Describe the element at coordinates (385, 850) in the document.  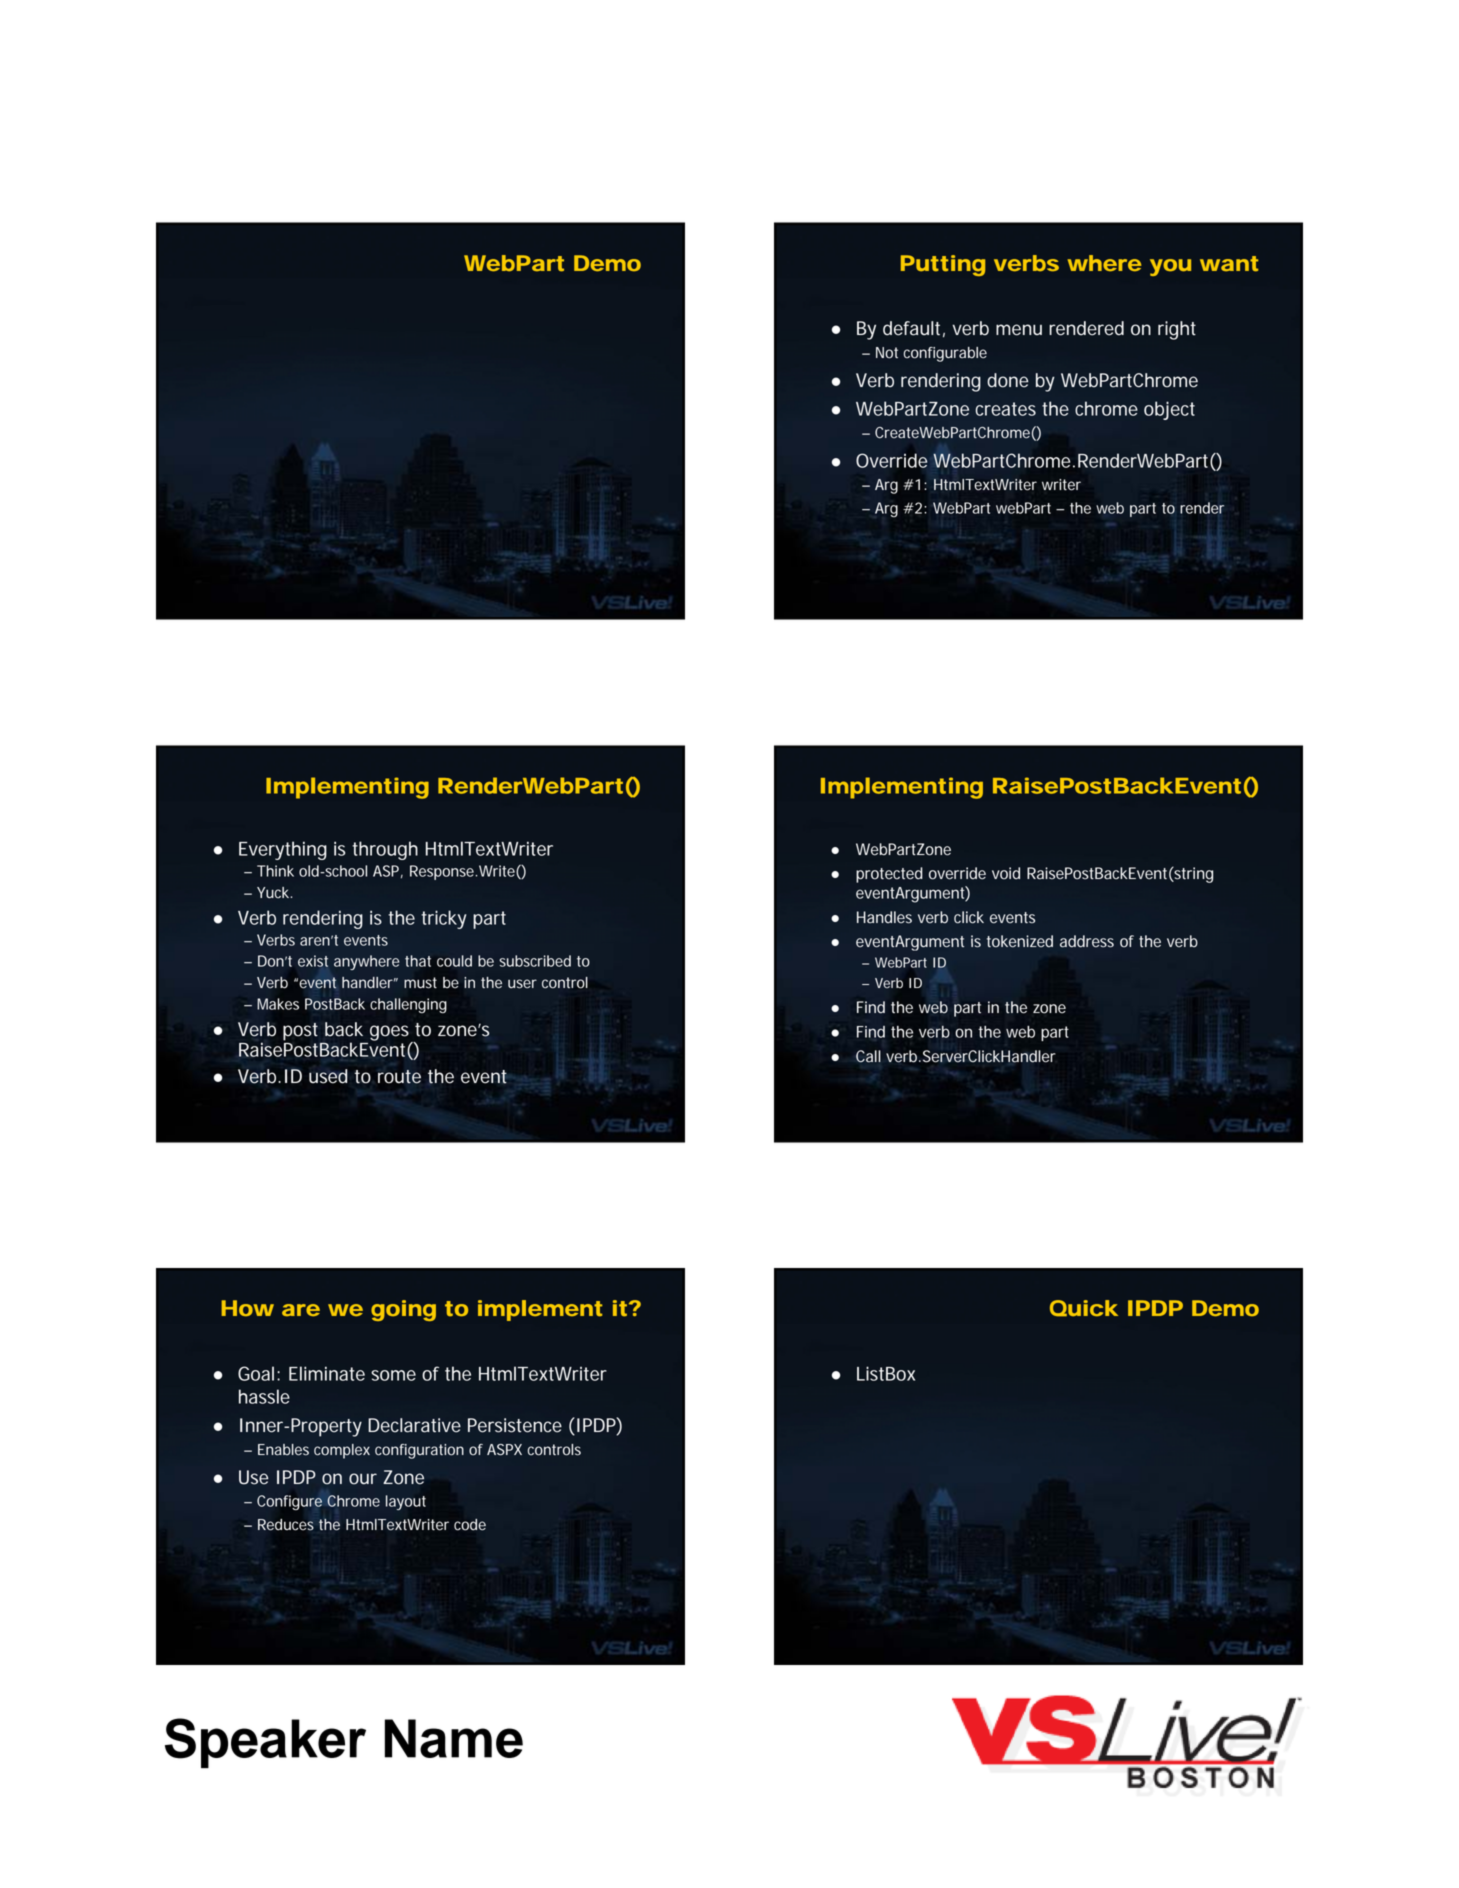
I see `through` at that location.
